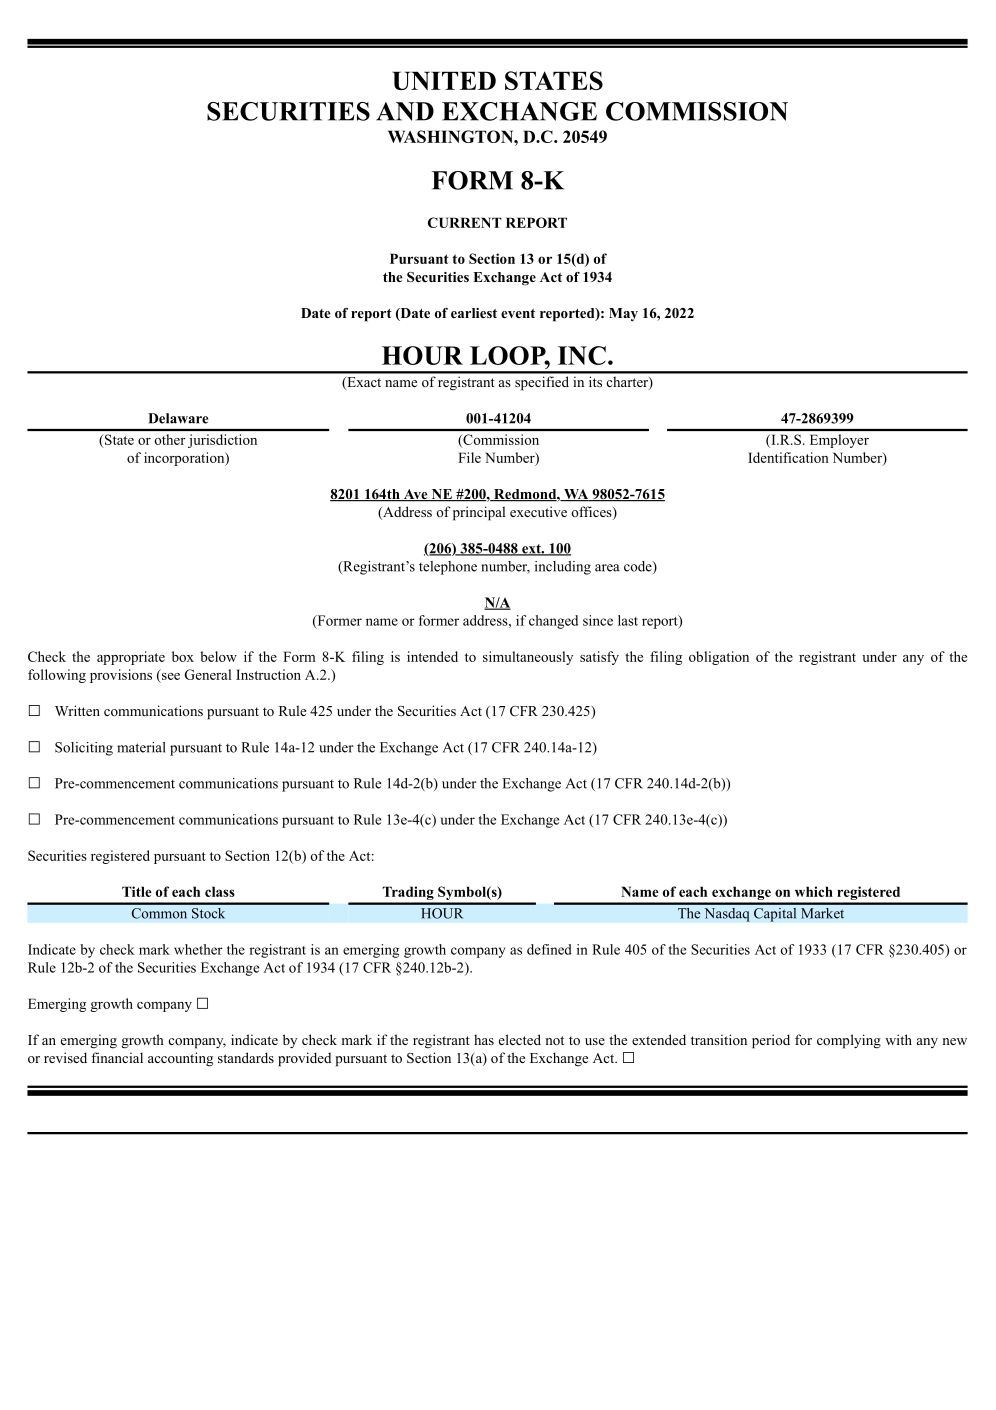  What do you see at coordinates (839, 441) in the screenshot?
I see `Employer` at bounding box center [839, 441].
